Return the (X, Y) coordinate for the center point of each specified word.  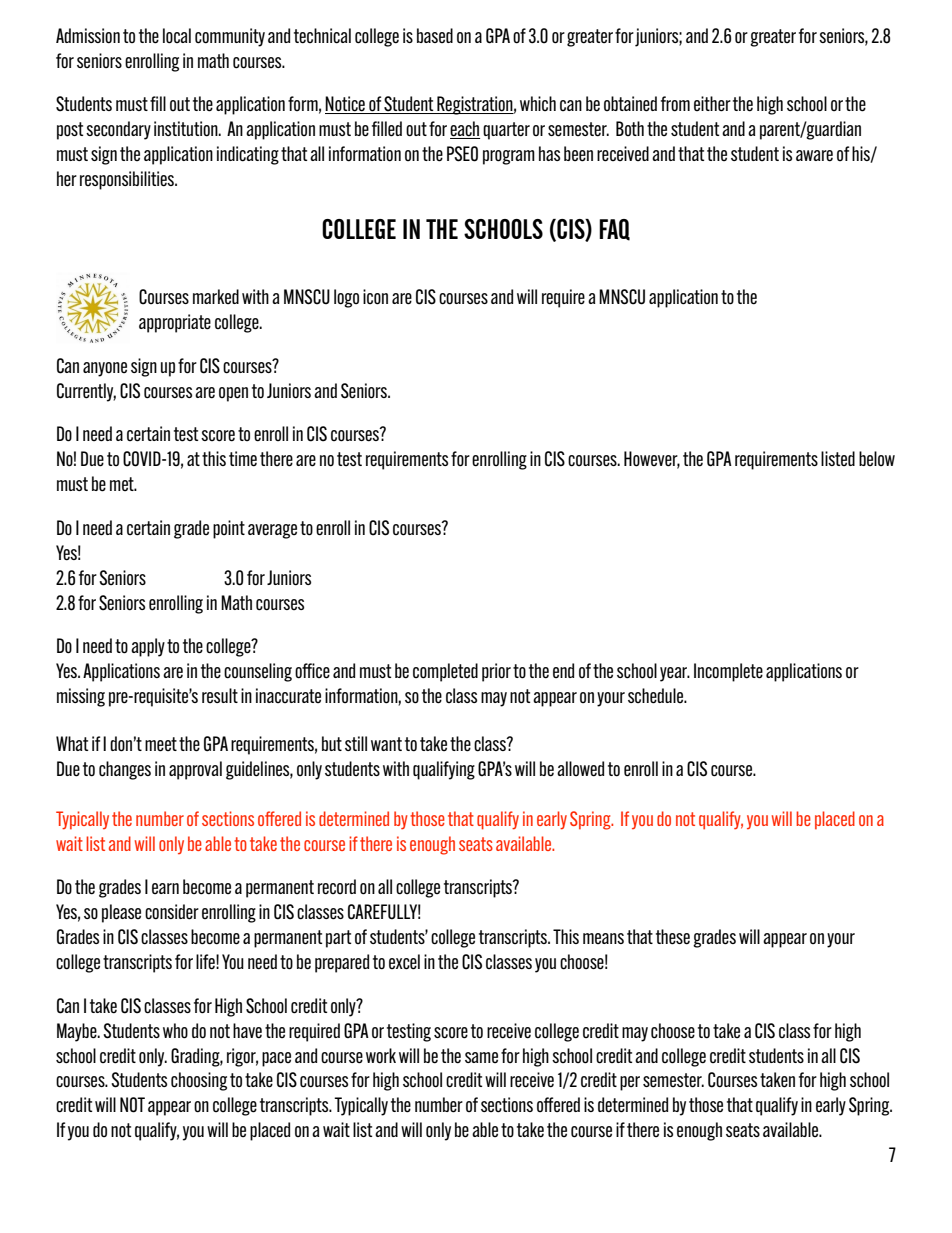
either (712, 104)
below (877, 458)
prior (496, 672)
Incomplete (728, 672)
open (233, 394)
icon (375, 297)
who (175, 1031)
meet (161, 744)
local (177, 36)
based (435, 35)
